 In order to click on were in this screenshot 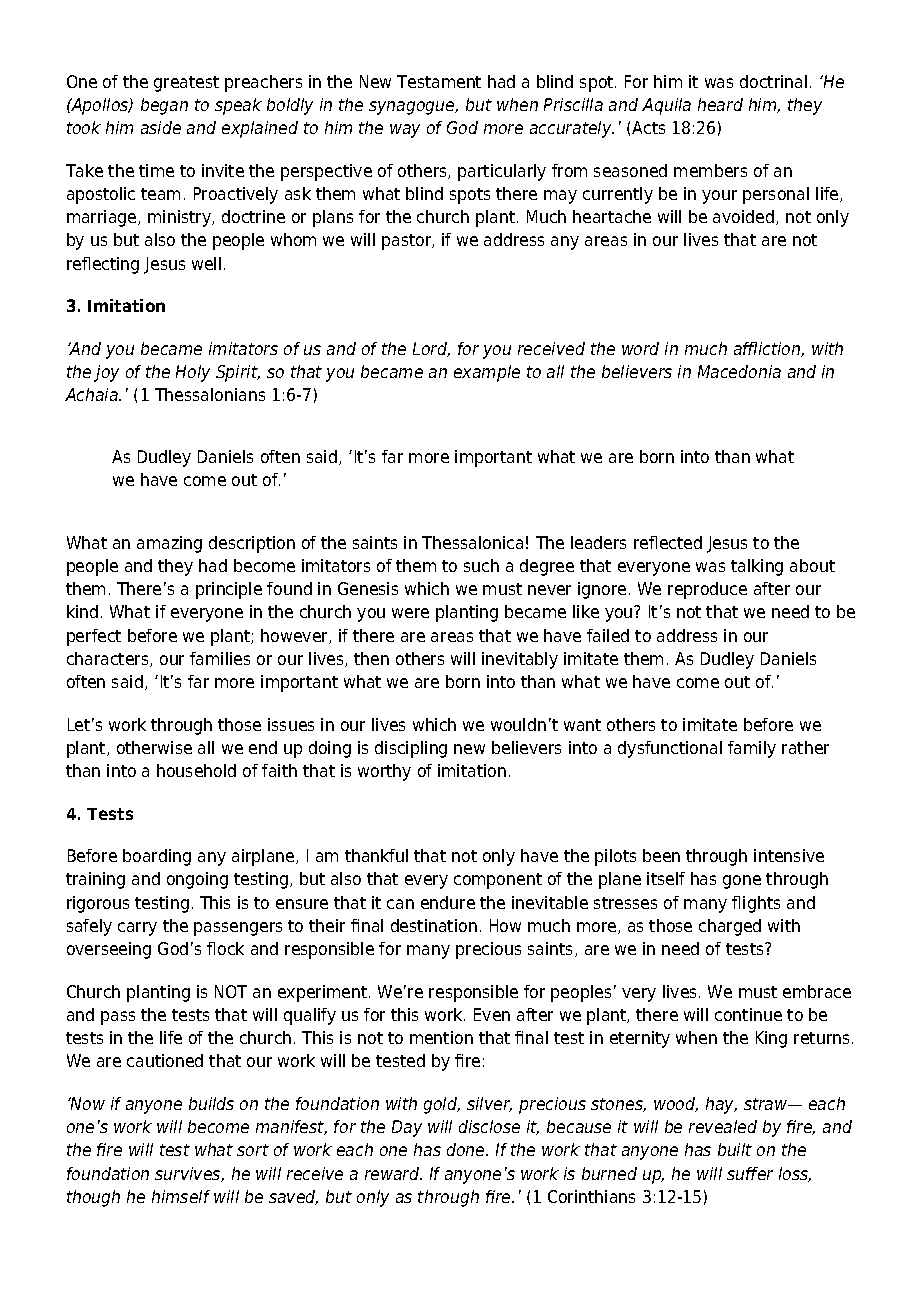, I will do `click(410, 613)`.
